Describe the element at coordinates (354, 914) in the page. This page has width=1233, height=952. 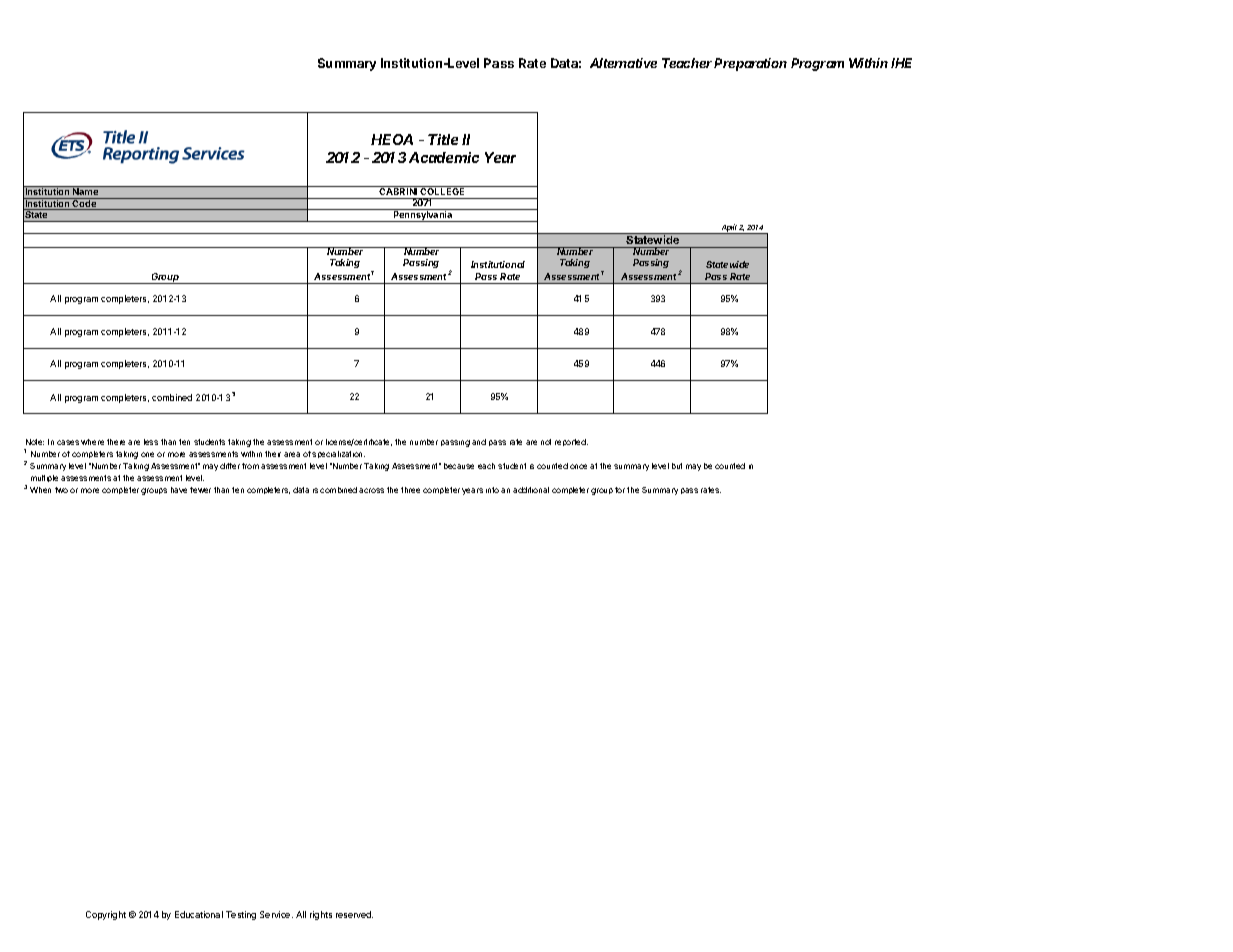
I see `reserved` at that location.
